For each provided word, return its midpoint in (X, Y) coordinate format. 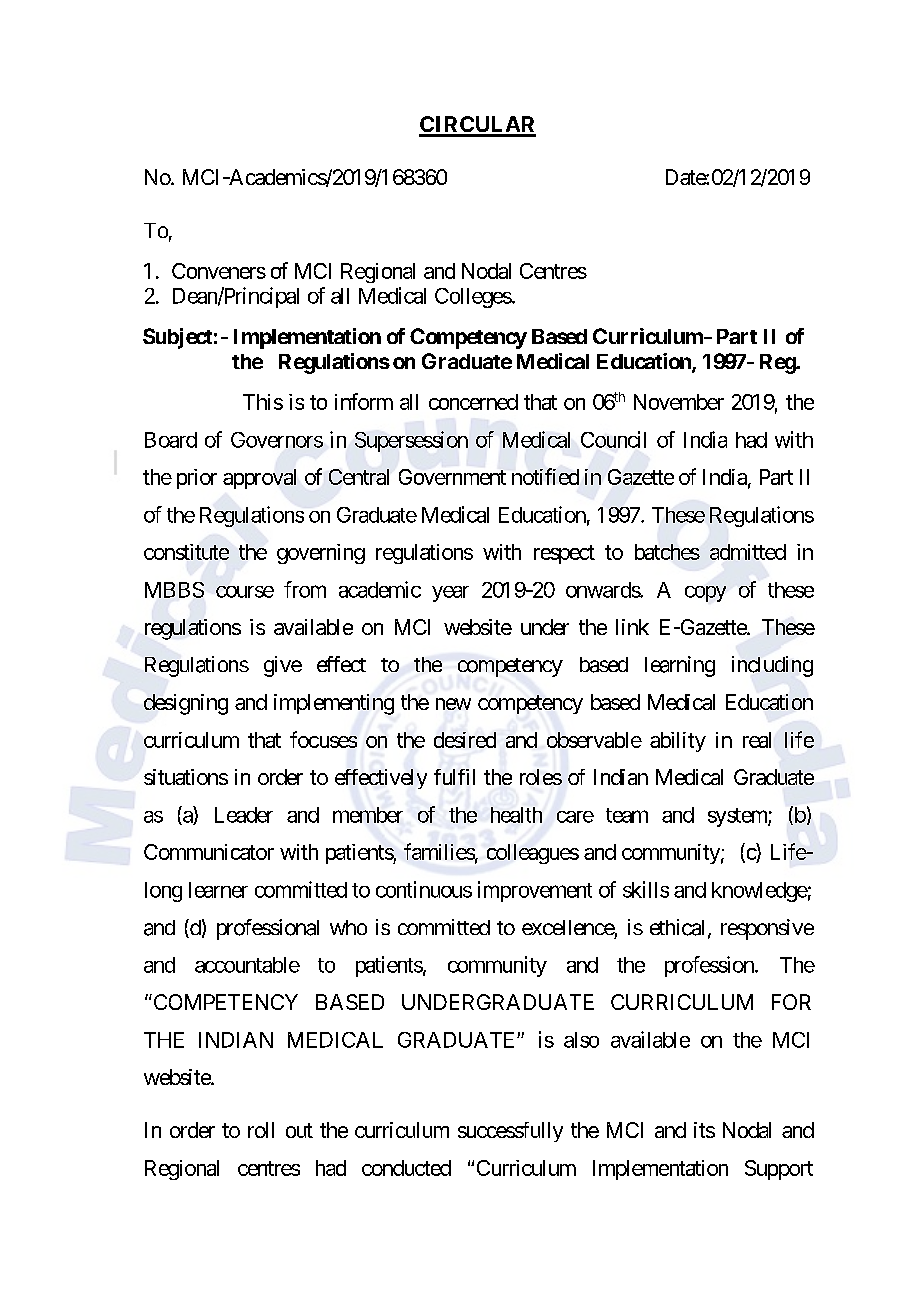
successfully (510, 1132)
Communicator (209, 852)
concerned (473, 402)
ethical (679, 928)
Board (171, 440)
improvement (535, 891)
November (679, 402)
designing (186, 704)
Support (779, 1170)
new (453, 704)
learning (680, 666)
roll (261, 1130)
